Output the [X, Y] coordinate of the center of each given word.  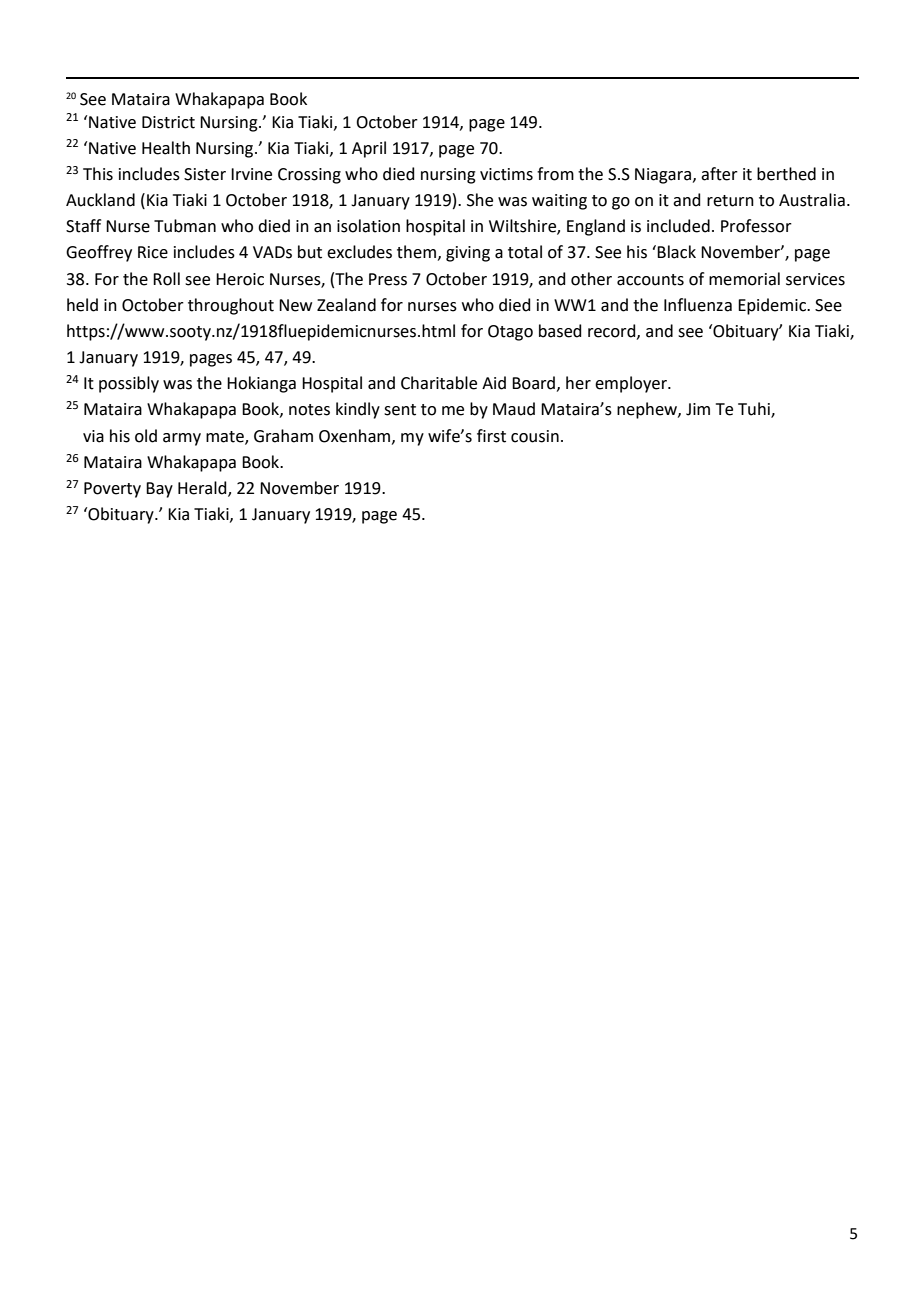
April [369, 149]
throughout [231, 306]
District [168, 122]
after [719, 174]
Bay [159, 490]
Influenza [698, 305]
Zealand [346, 305]
